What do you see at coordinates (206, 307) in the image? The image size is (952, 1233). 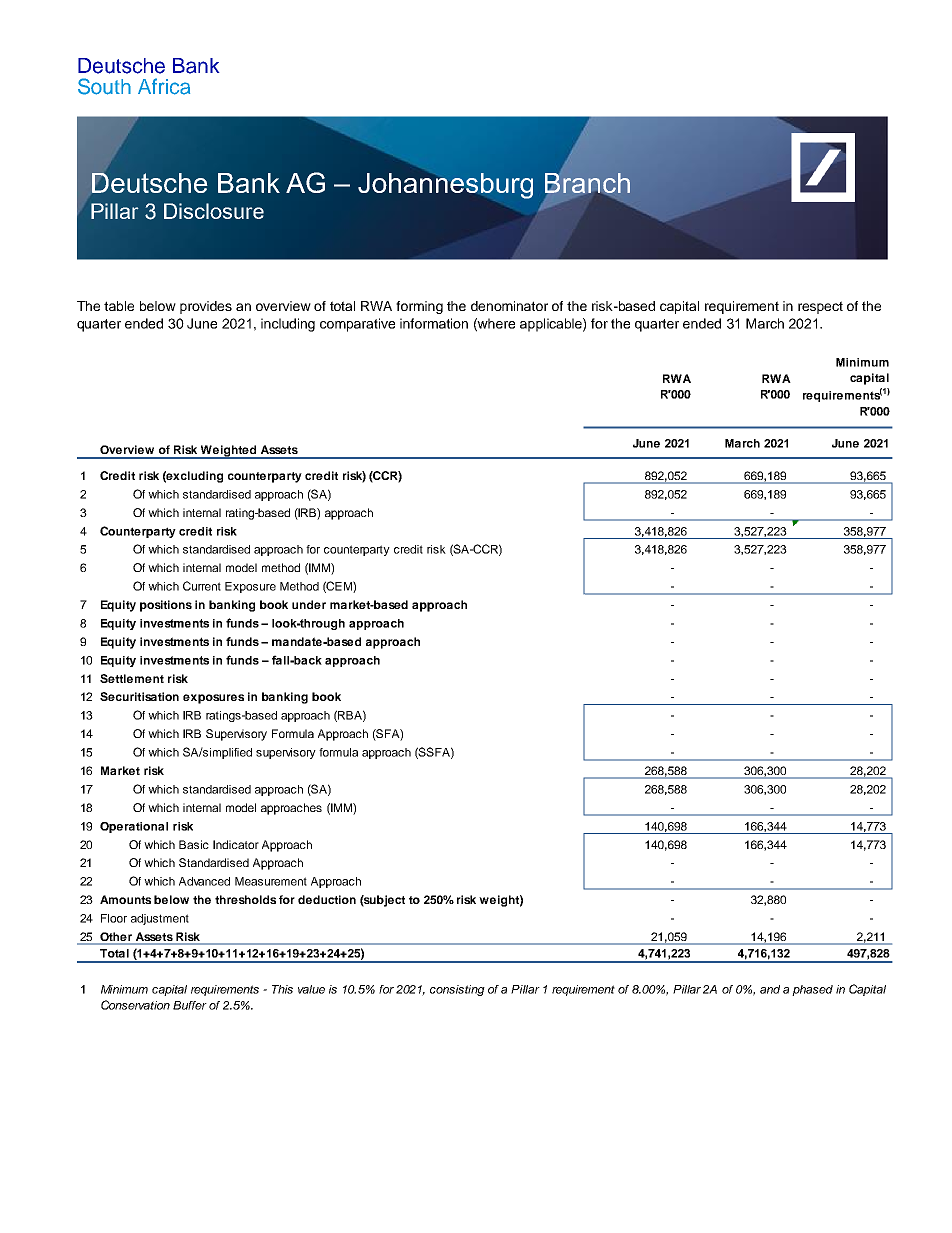 I see `provides` at bounding box center [206, 307].
